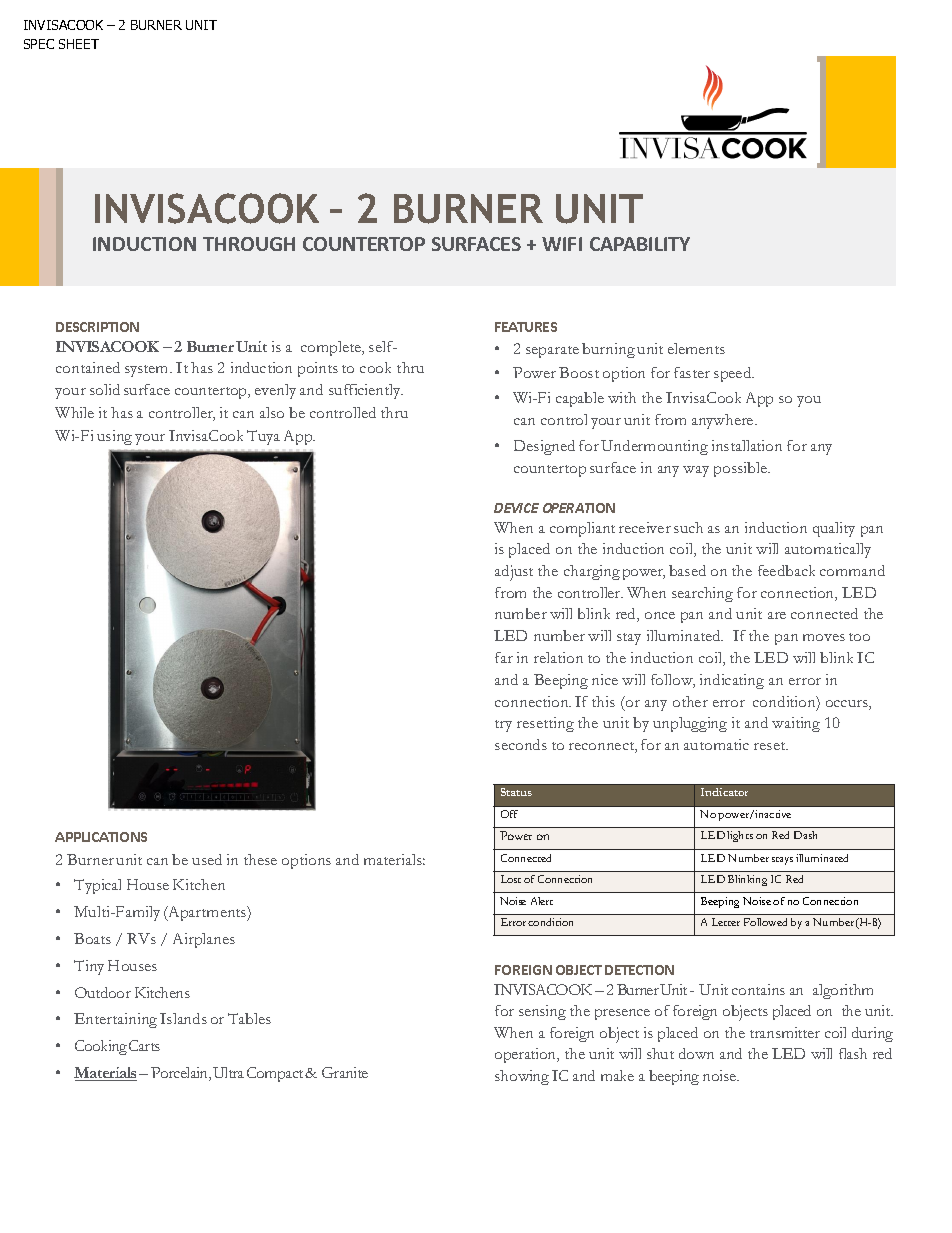 This page has width=952, height=1233. Describe the element at coordinates (114, 437) in the page. I see `using` at that location.
